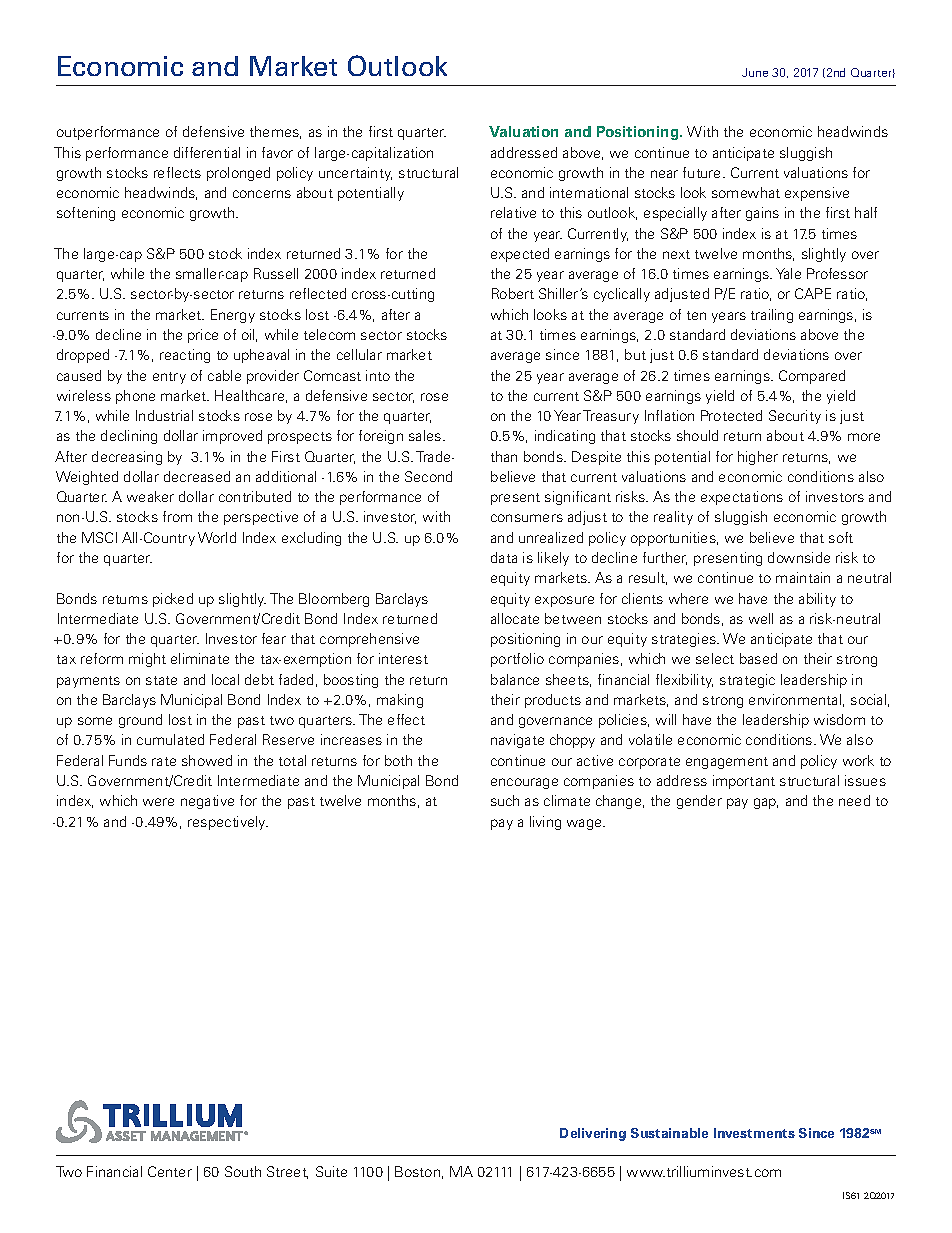  I want to click on were, so click(158, 802).
